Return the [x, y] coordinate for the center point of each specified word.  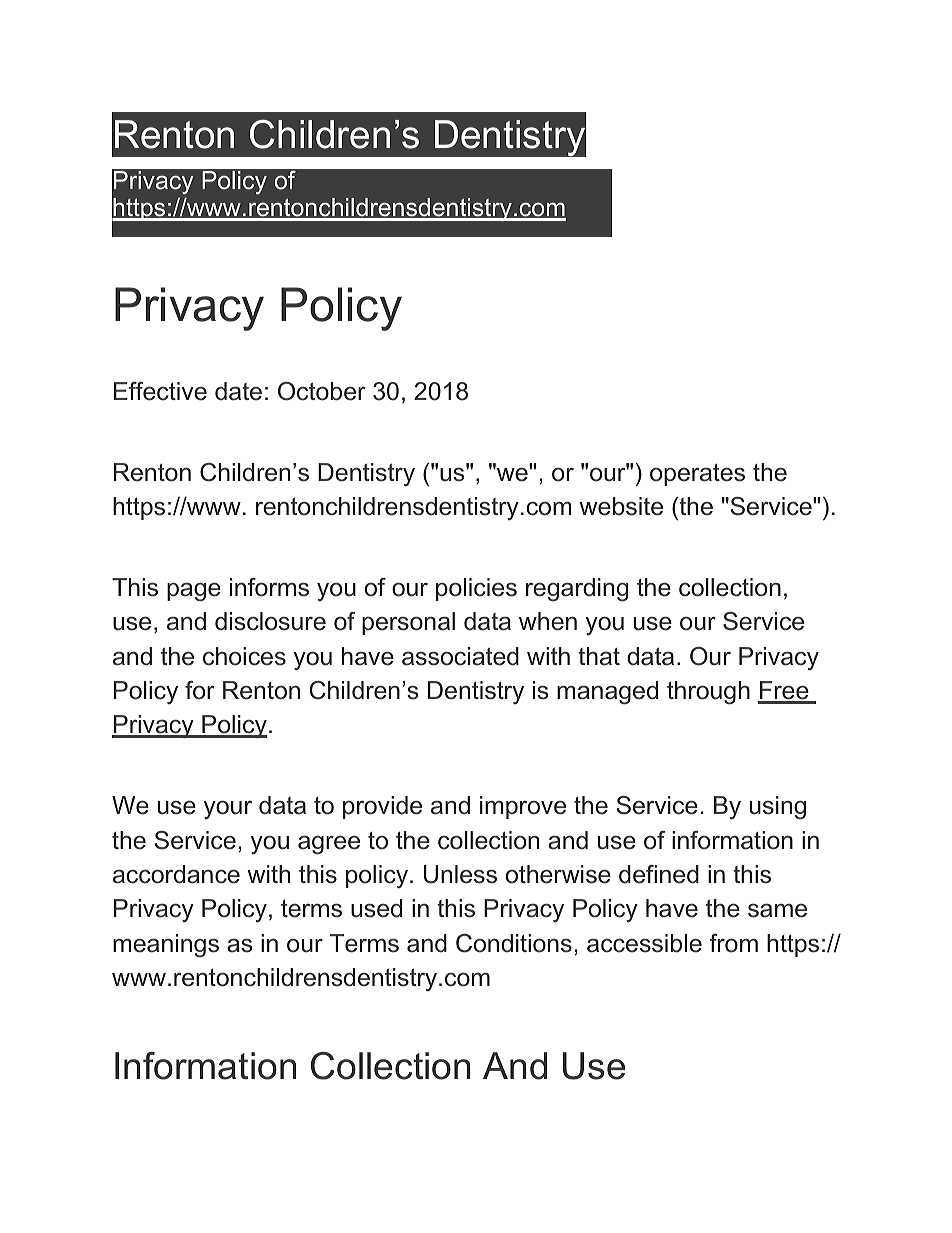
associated [460, 656]
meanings [166, 946]
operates [697, 475]
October [322, 391]
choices [244, 656]
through [708, 693]
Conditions [514, 943]
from [733, 943]
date [238, 391]
